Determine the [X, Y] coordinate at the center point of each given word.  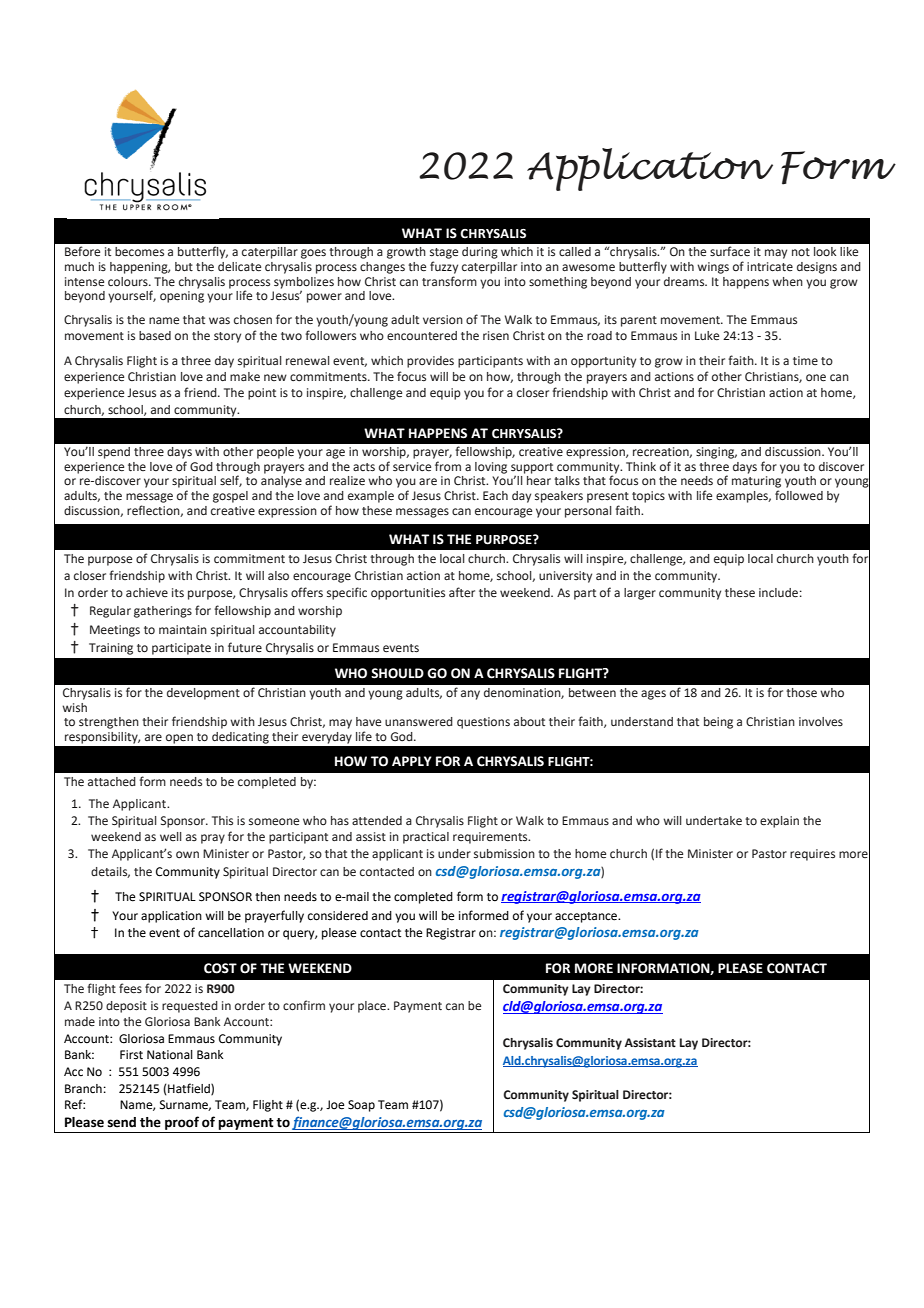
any [470, 695]
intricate [770, 266]
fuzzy [444, 267]
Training [111, 649]
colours [129, 281]
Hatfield [190, 1089]
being [718, 723]
